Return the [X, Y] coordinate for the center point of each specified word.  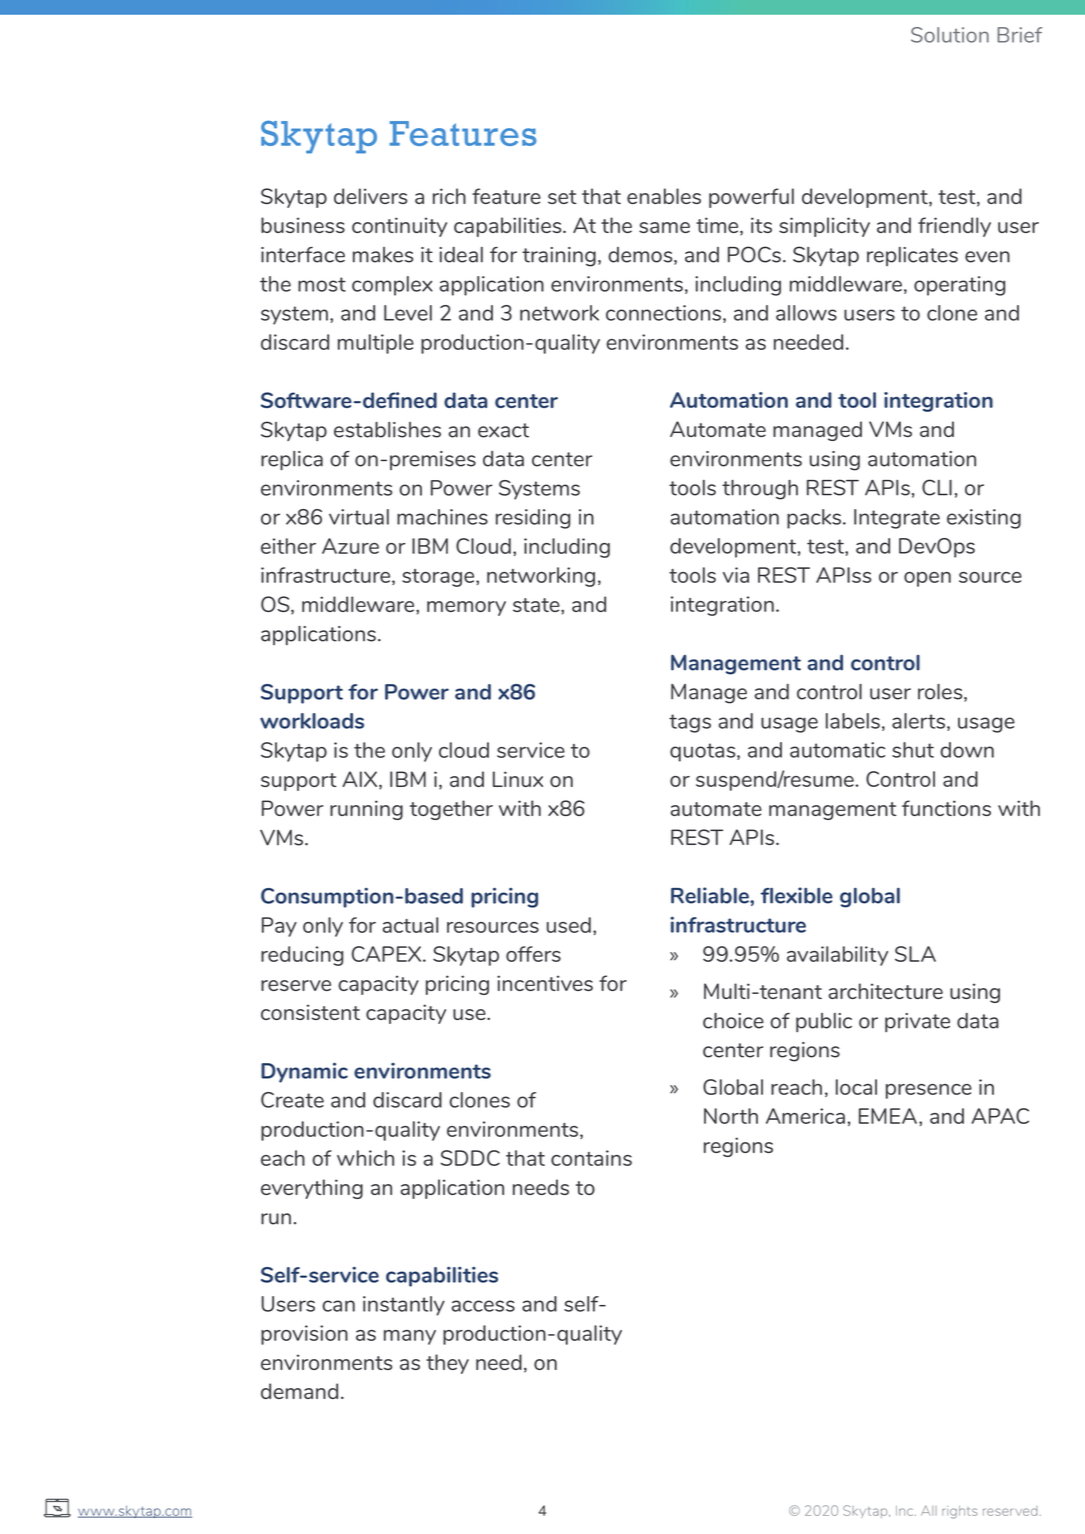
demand [299, 1391]
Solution [950, 35]
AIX [361, 780]
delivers [370, 196]
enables [664, 196]
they [447, 1364]
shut [913, 750]
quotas [704, 752]
